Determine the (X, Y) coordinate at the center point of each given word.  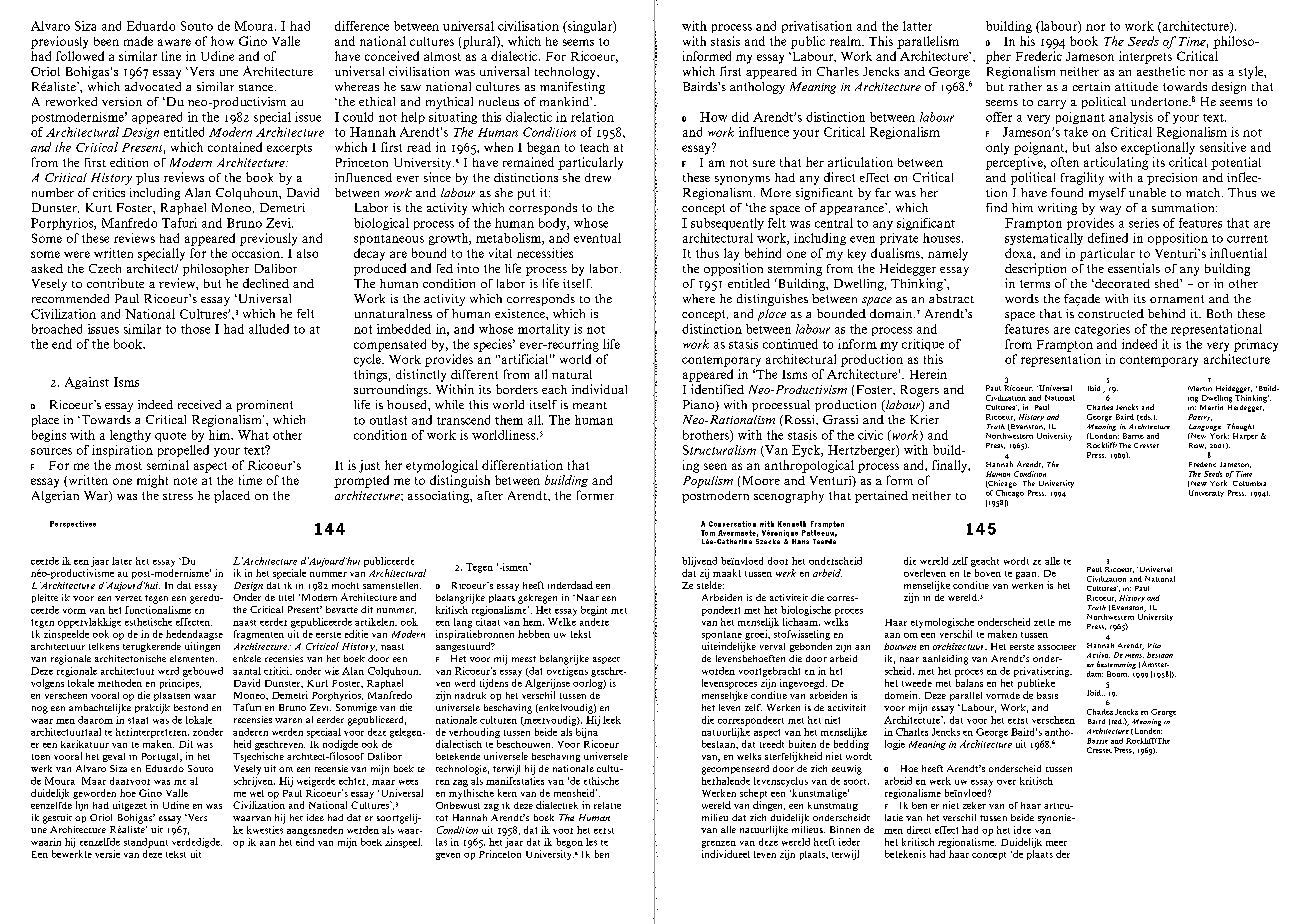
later (122, 561)
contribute (115, 283)
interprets (1145, 57)
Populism (708, 482)
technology (566, 73)
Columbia (1249, 483)
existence (521, 313)
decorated (1121, 283)
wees (408, 782)
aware (174, 42)
